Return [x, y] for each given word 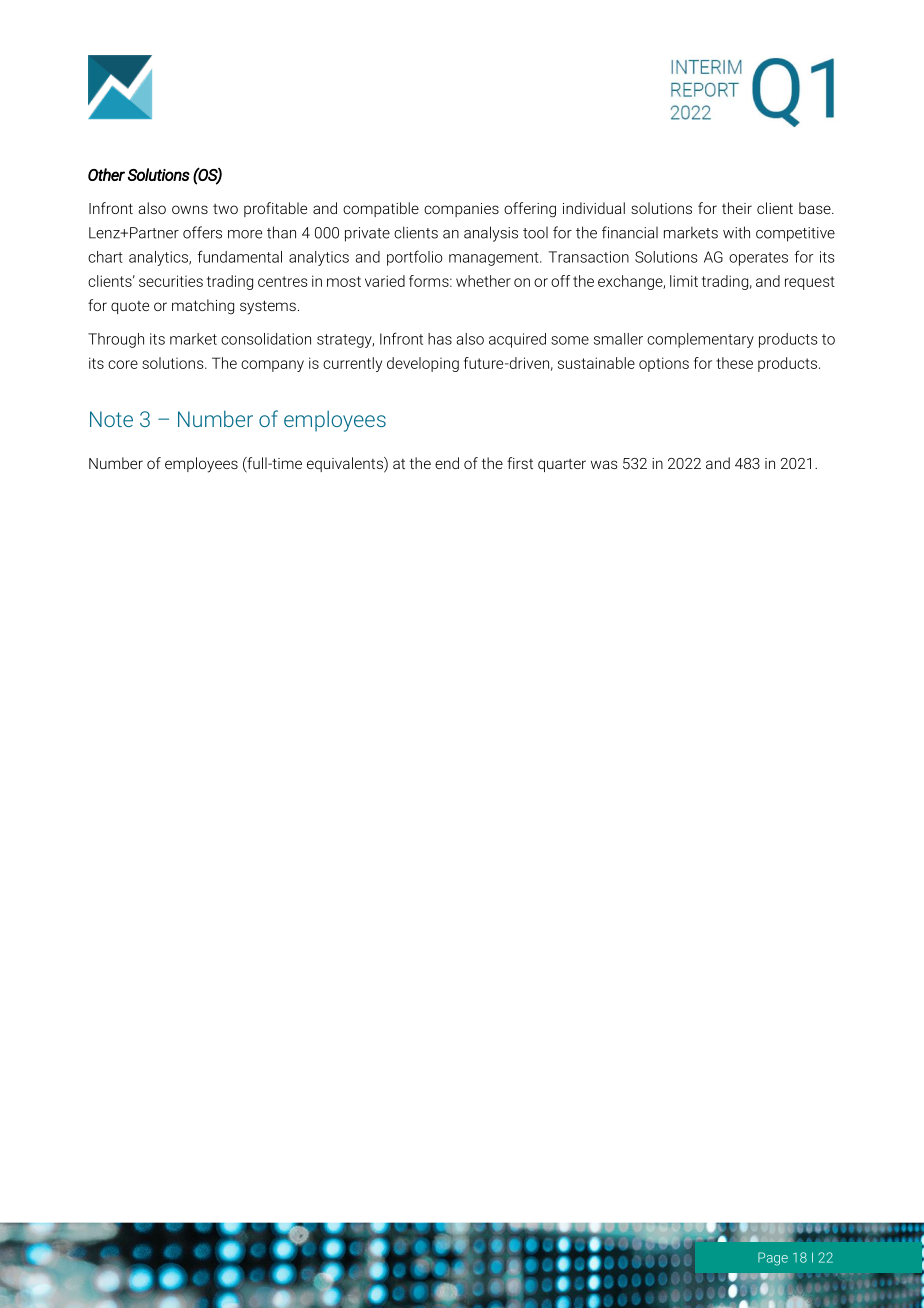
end [447, 463]
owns [190, 209]
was [604, 464]
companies [461, 210]
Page [773, 1259]
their [737, 208]
